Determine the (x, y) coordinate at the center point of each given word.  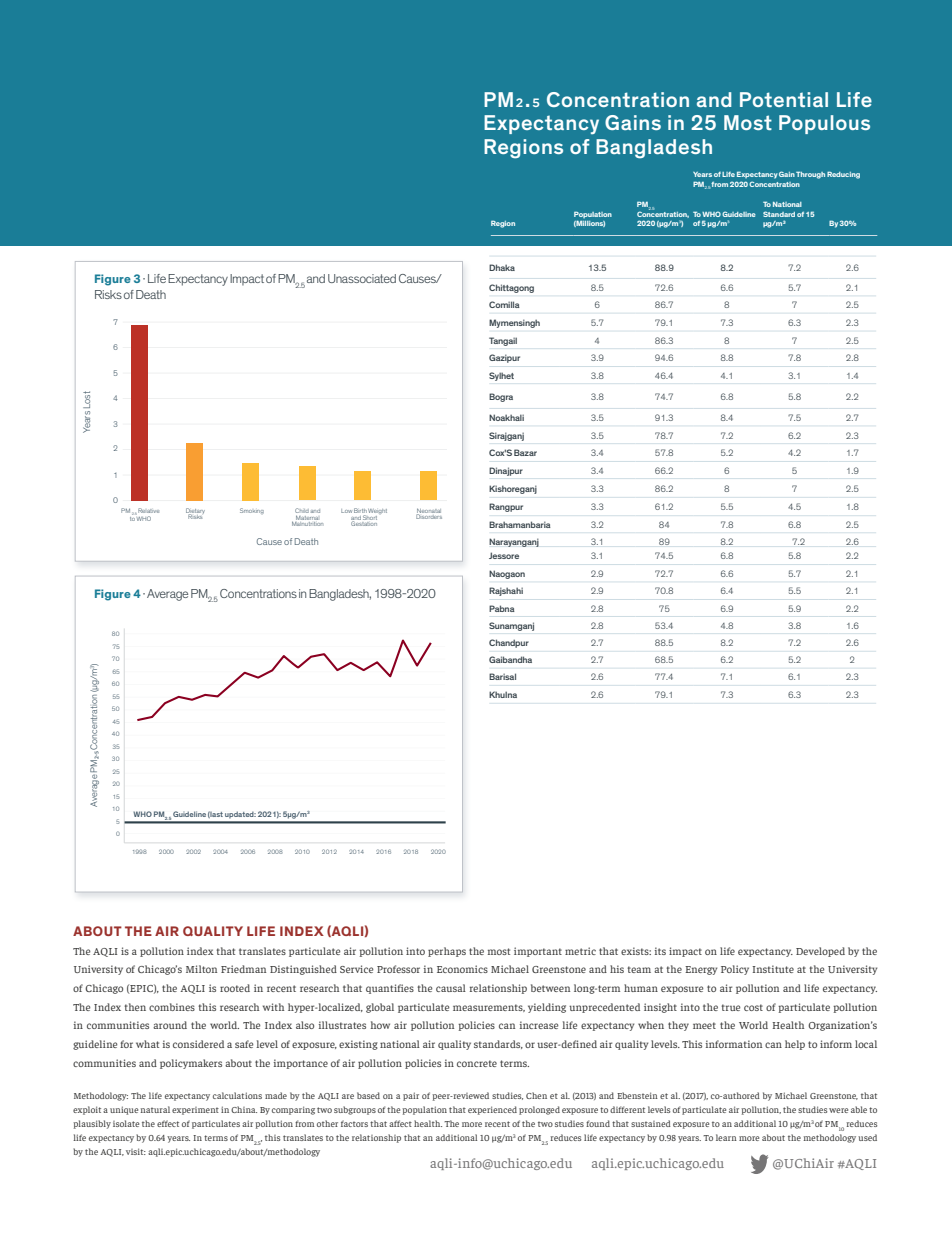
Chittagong (511, 288)
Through (810, 175)
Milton (201, 969)
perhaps (447, 952)
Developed (820, 952)
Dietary (195, 512)
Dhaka (502, 267)
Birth (360, 512)
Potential (784, 99)
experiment (195, 1111)
